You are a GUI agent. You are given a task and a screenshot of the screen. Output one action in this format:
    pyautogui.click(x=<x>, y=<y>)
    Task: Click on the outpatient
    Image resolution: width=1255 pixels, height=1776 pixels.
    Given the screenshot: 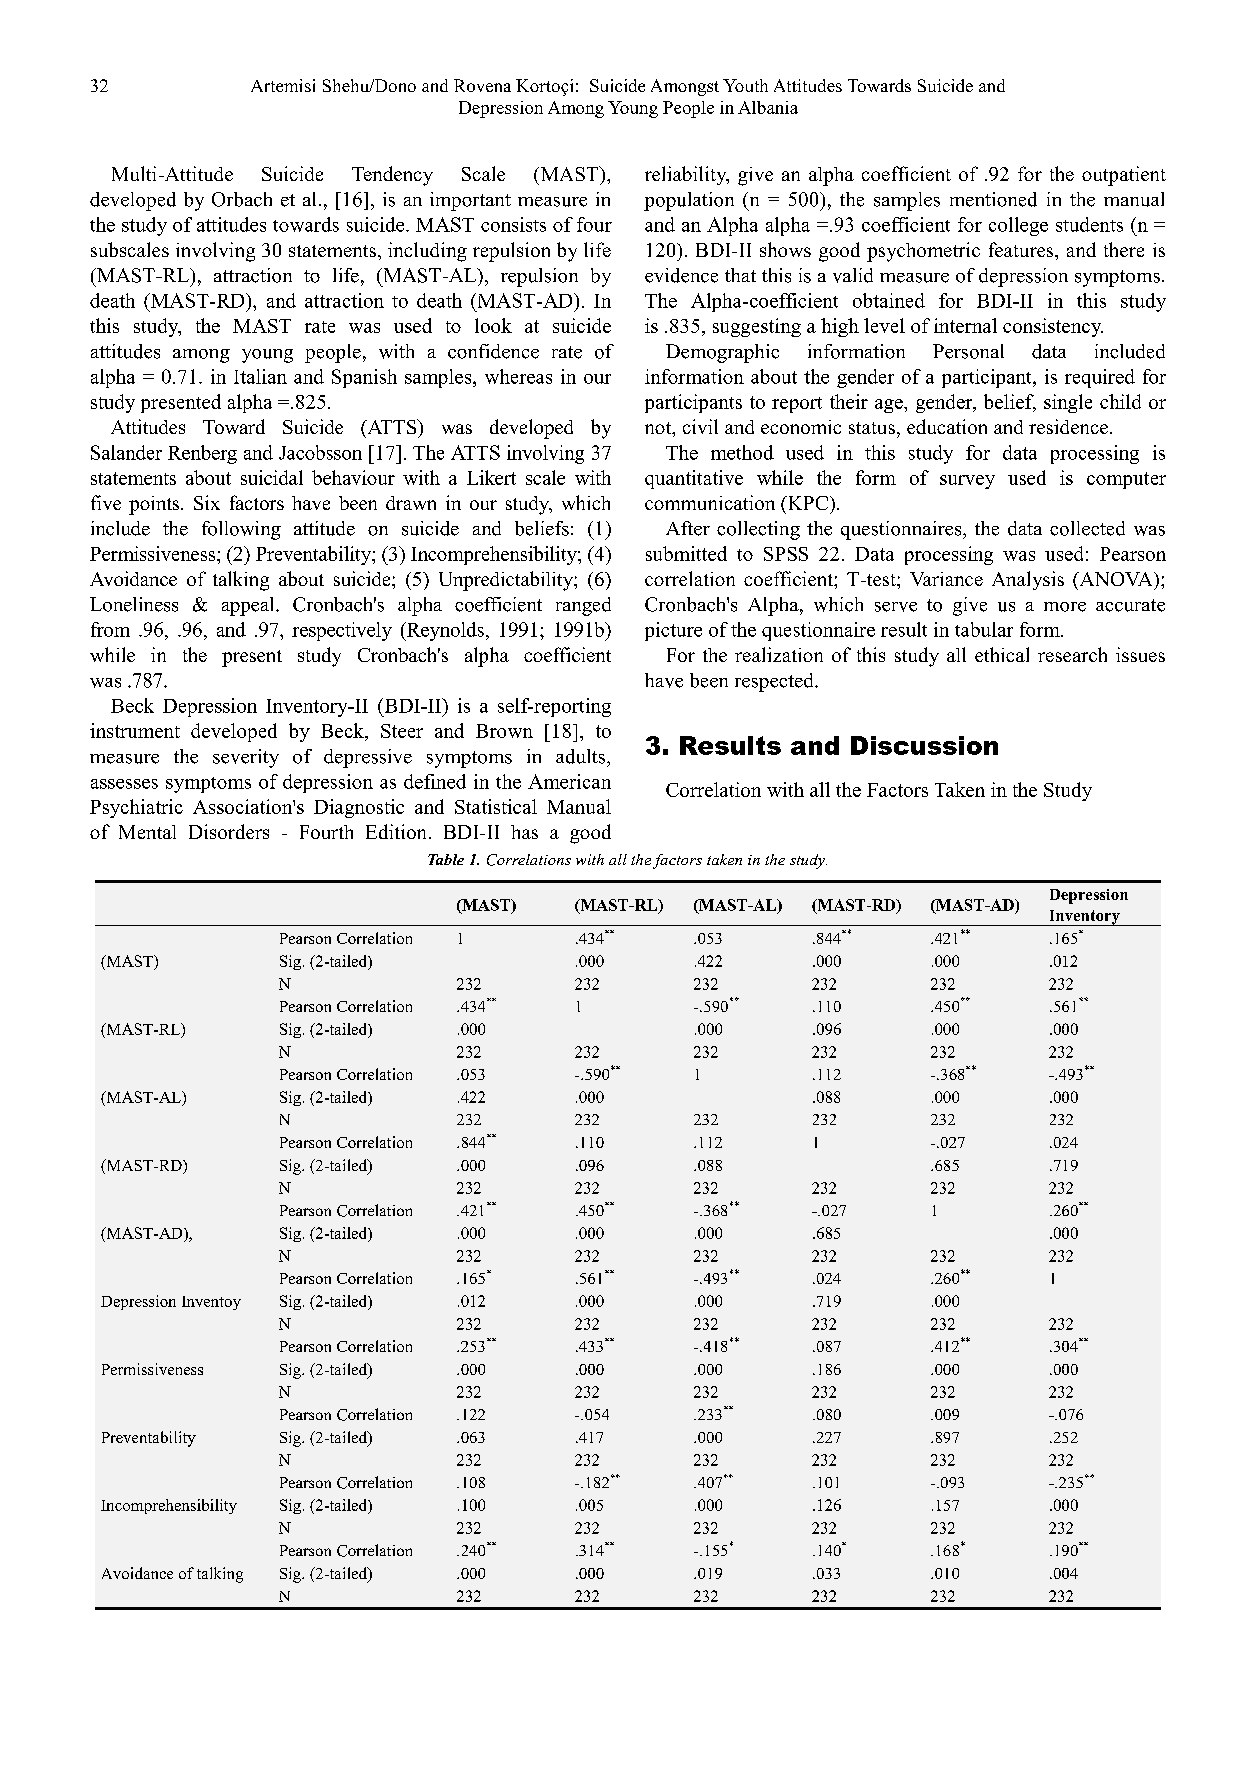 What is the action you would take?
    pyautogui.click(x=1124, y=176)
